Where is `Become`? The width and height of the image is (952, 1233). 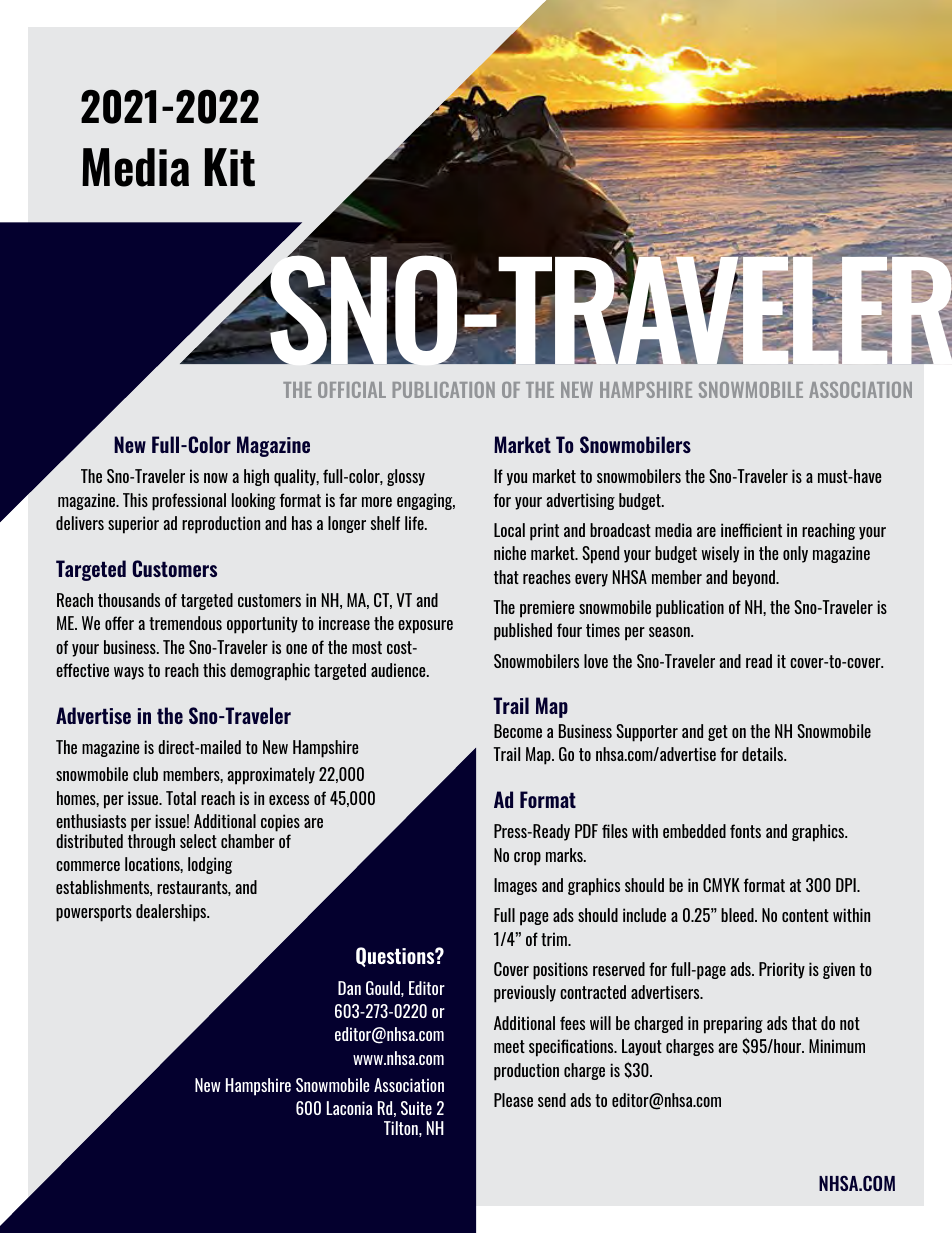
Become is located at coordinates (518, 731).
